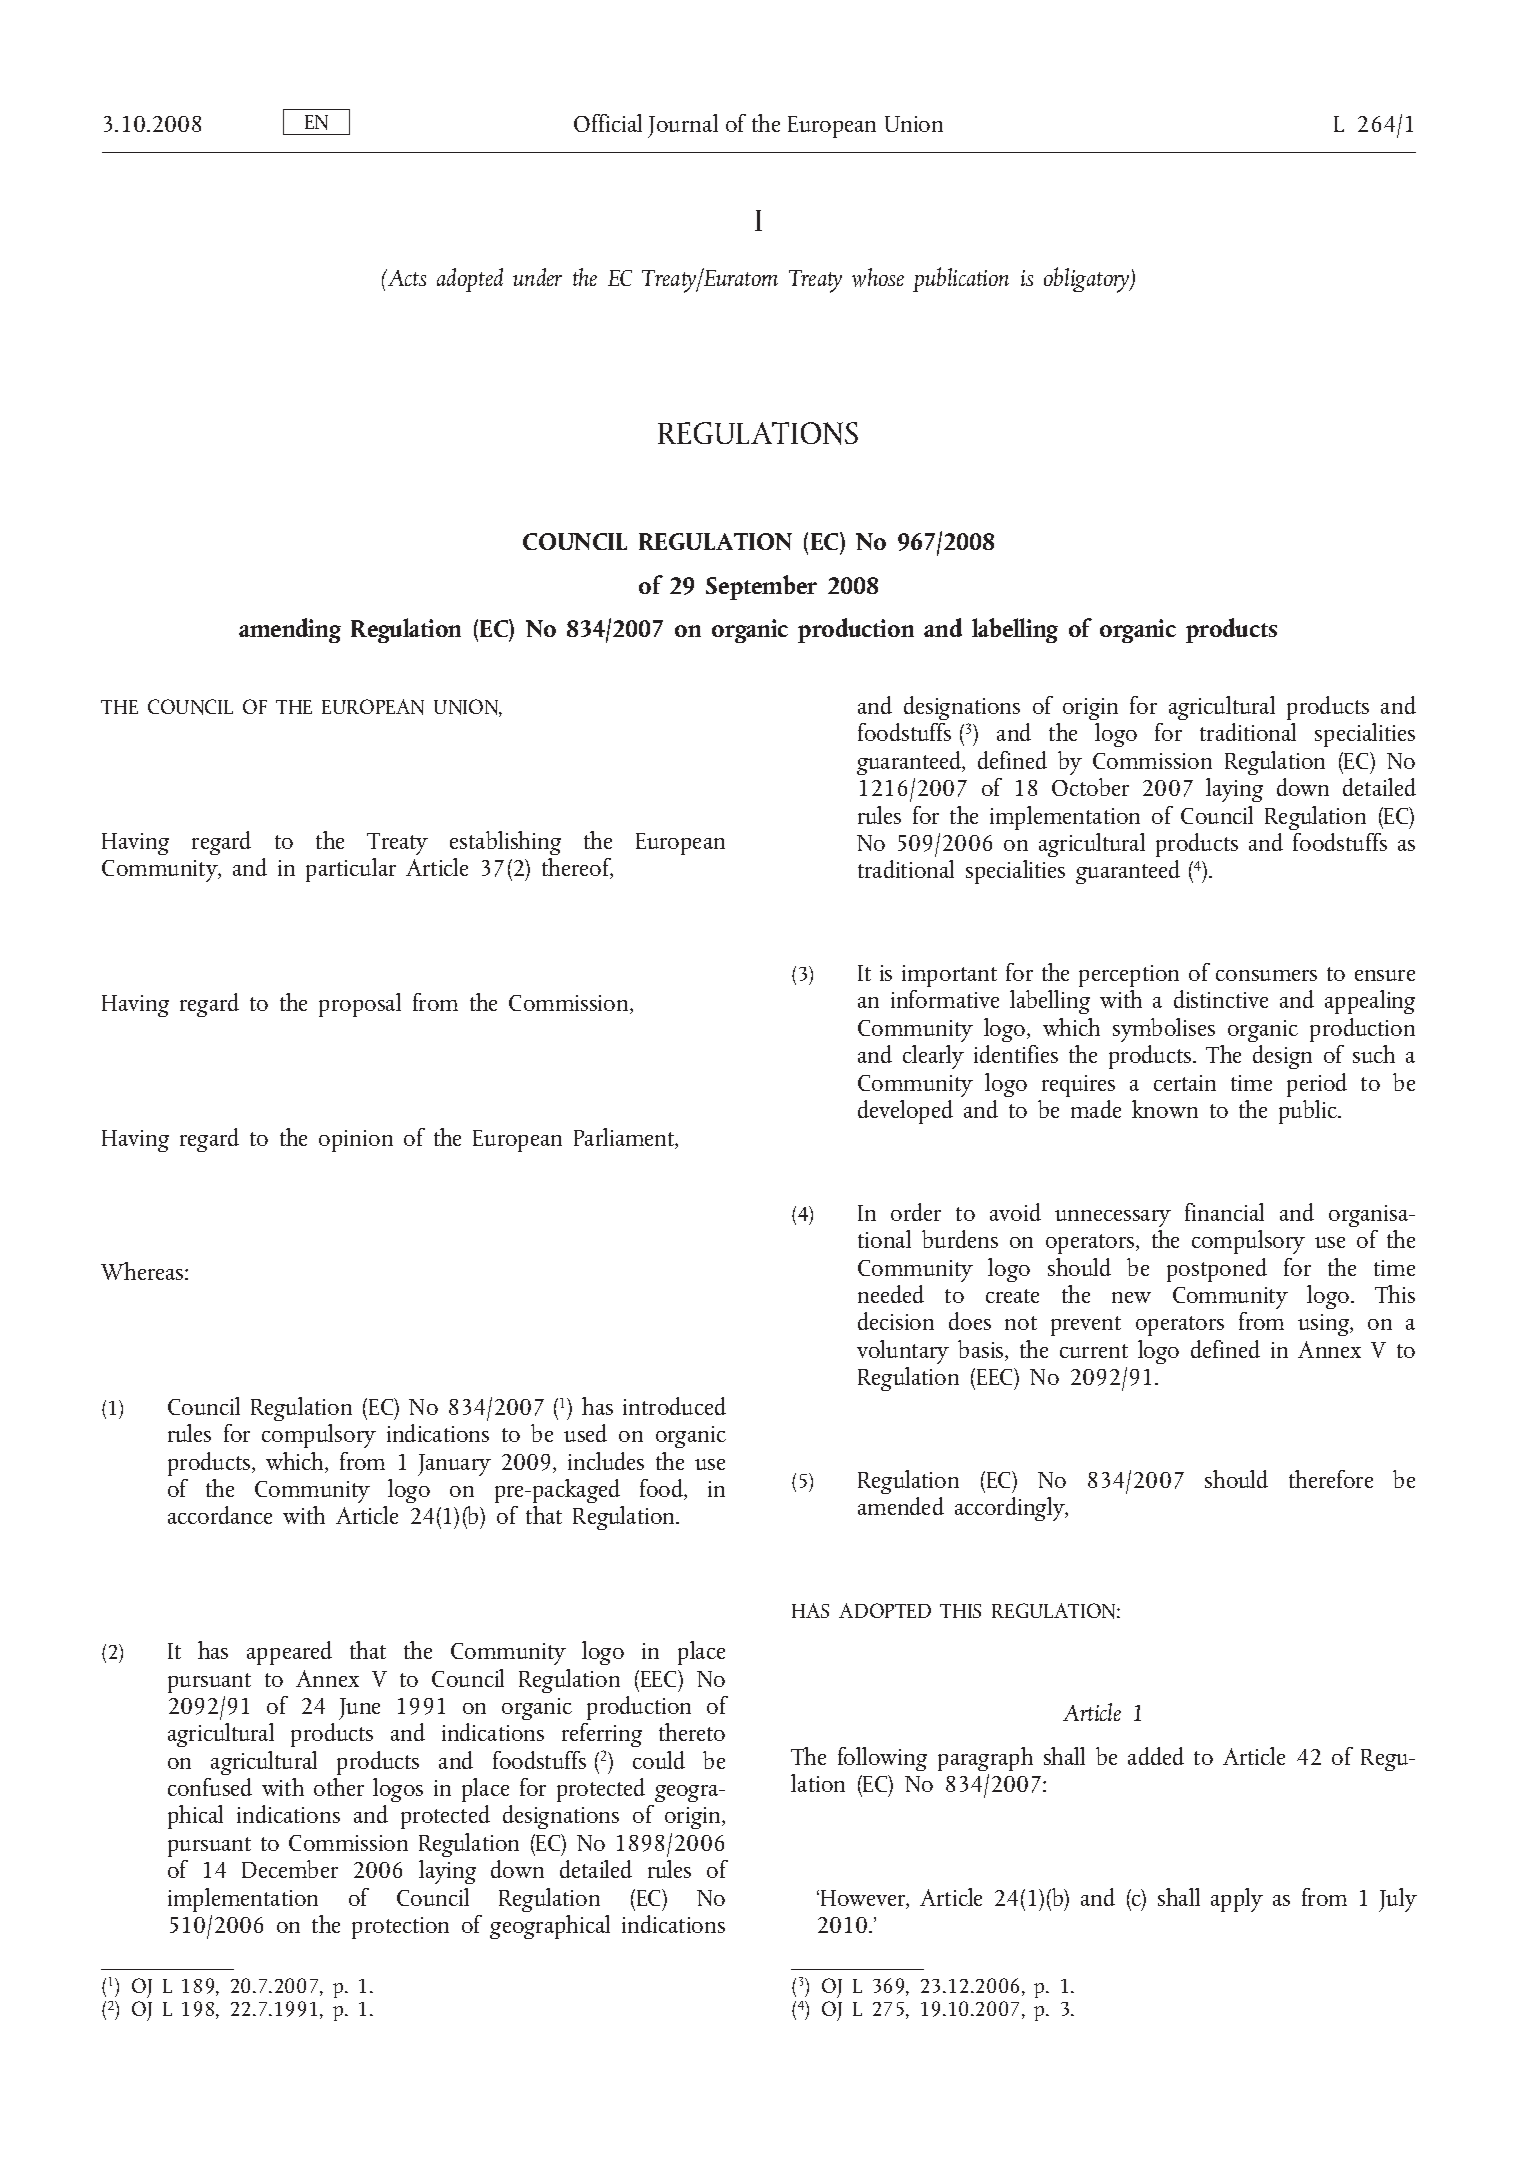  Describe the element at coordinates (1088, 280) in the screenshot. I see `obligatory` at that location.
